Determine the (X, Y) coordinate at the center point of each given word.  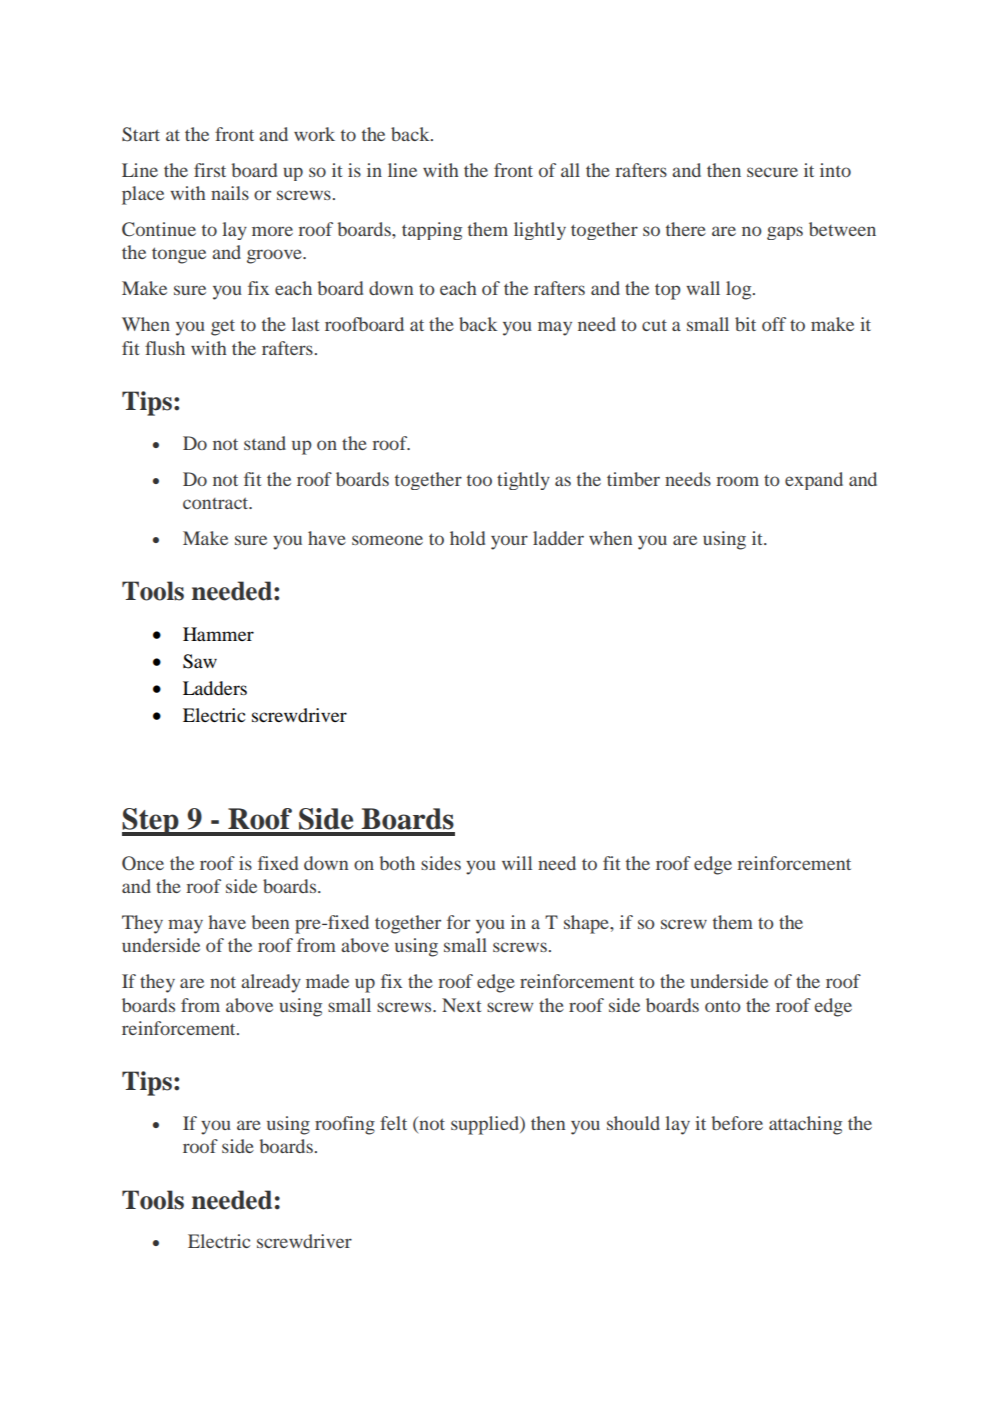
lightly (540, 231)
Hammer (218, 634)
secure (772, 172)
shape (587, 924)
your (509, 542)
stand (265, 443)
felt (393, 1123)
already (271, 983)
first (210, 170)
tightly (523, 481)
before (737, 1123)
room (737, 481)
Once (143, 863)
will (517, 863)
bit (745, 324)
